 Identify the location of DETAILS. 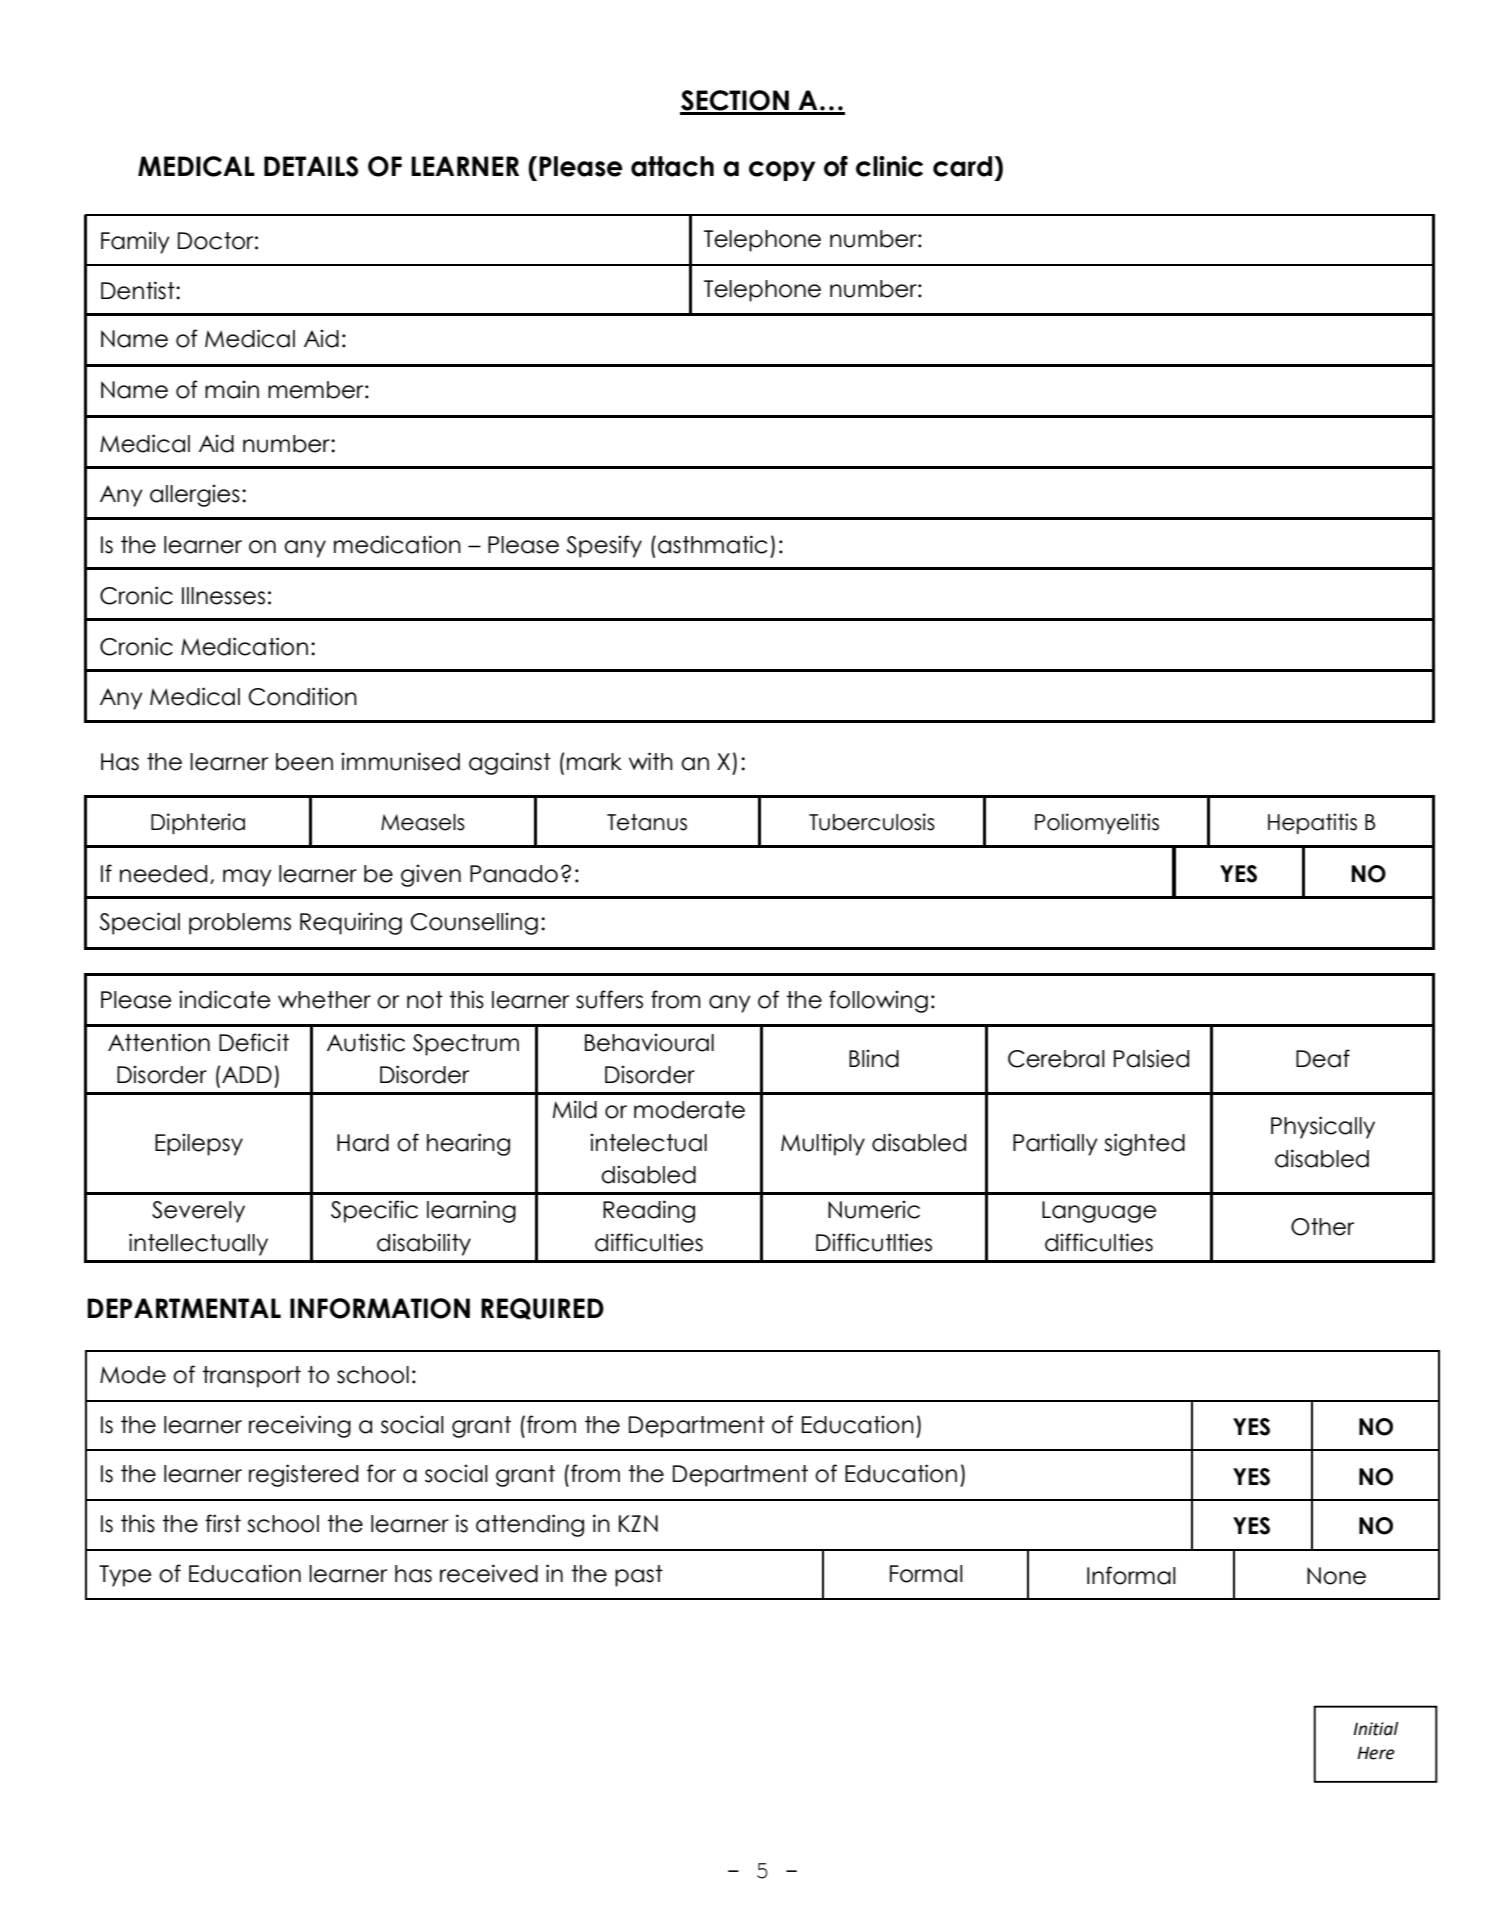
(311, 166).
